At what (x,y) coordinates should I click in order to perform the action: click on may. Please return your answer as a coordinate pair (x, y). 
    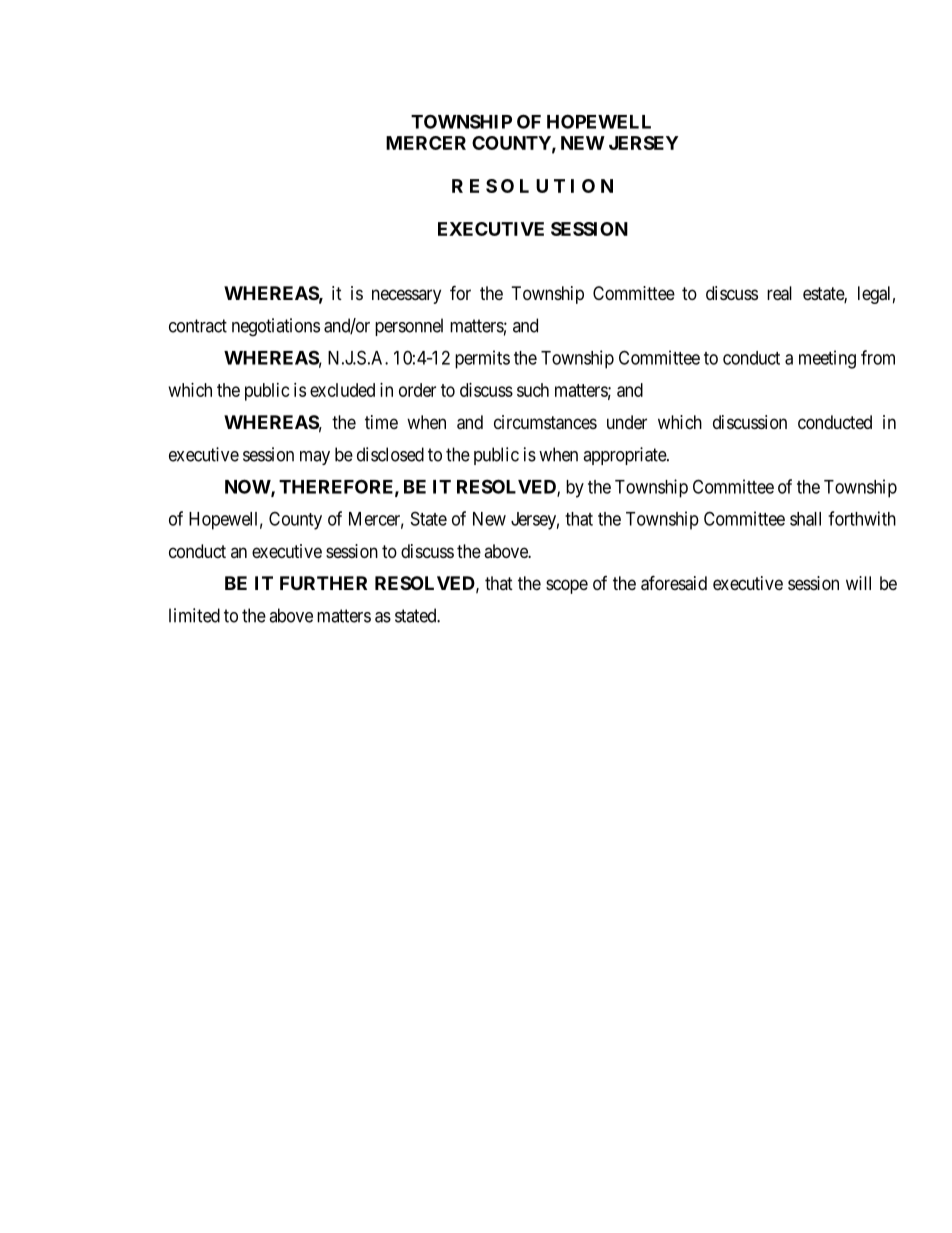
    Looking at the image, I should click on (315, 458).
